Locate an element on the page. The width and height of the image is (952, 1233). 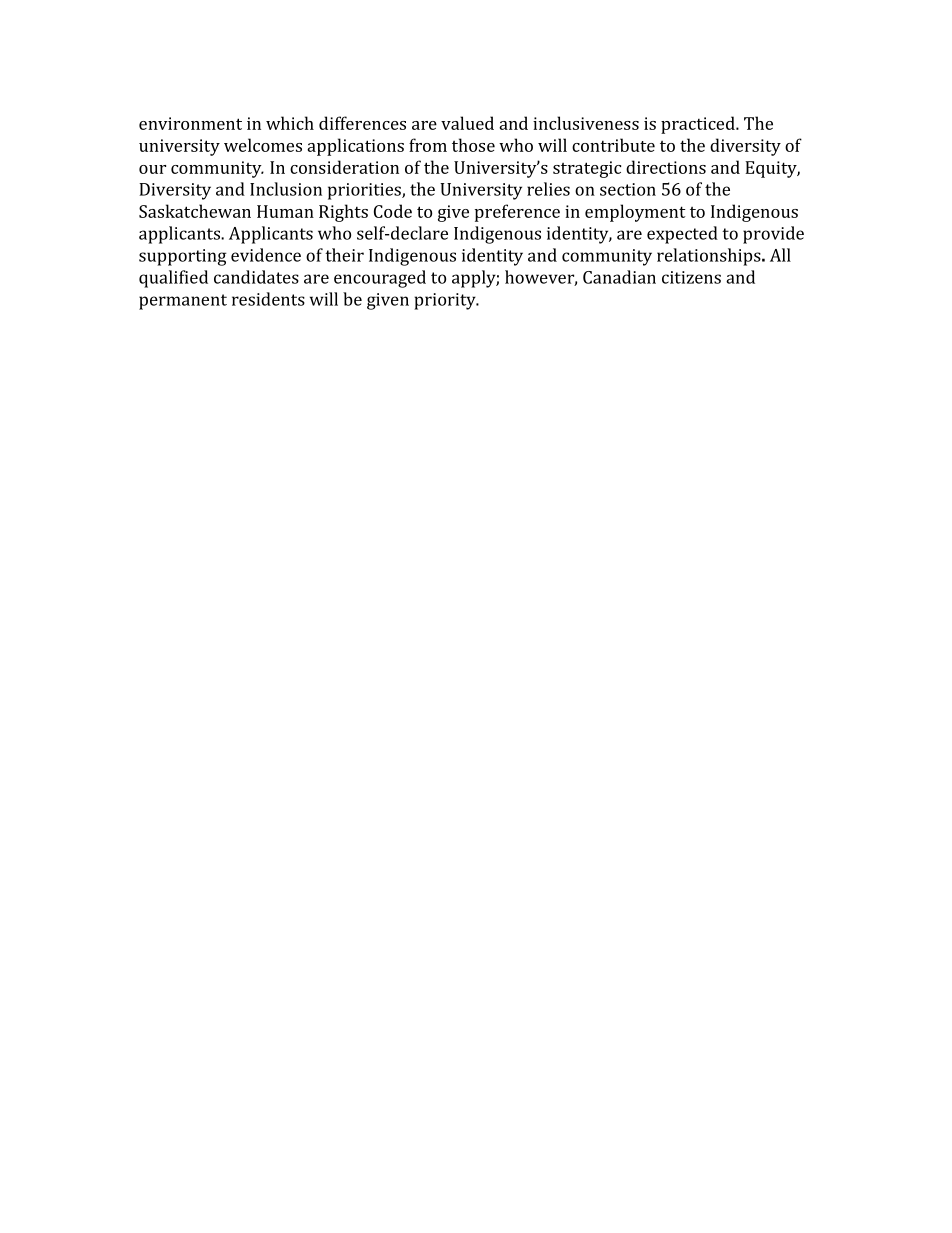
which is located at coordinates (290, 123).
